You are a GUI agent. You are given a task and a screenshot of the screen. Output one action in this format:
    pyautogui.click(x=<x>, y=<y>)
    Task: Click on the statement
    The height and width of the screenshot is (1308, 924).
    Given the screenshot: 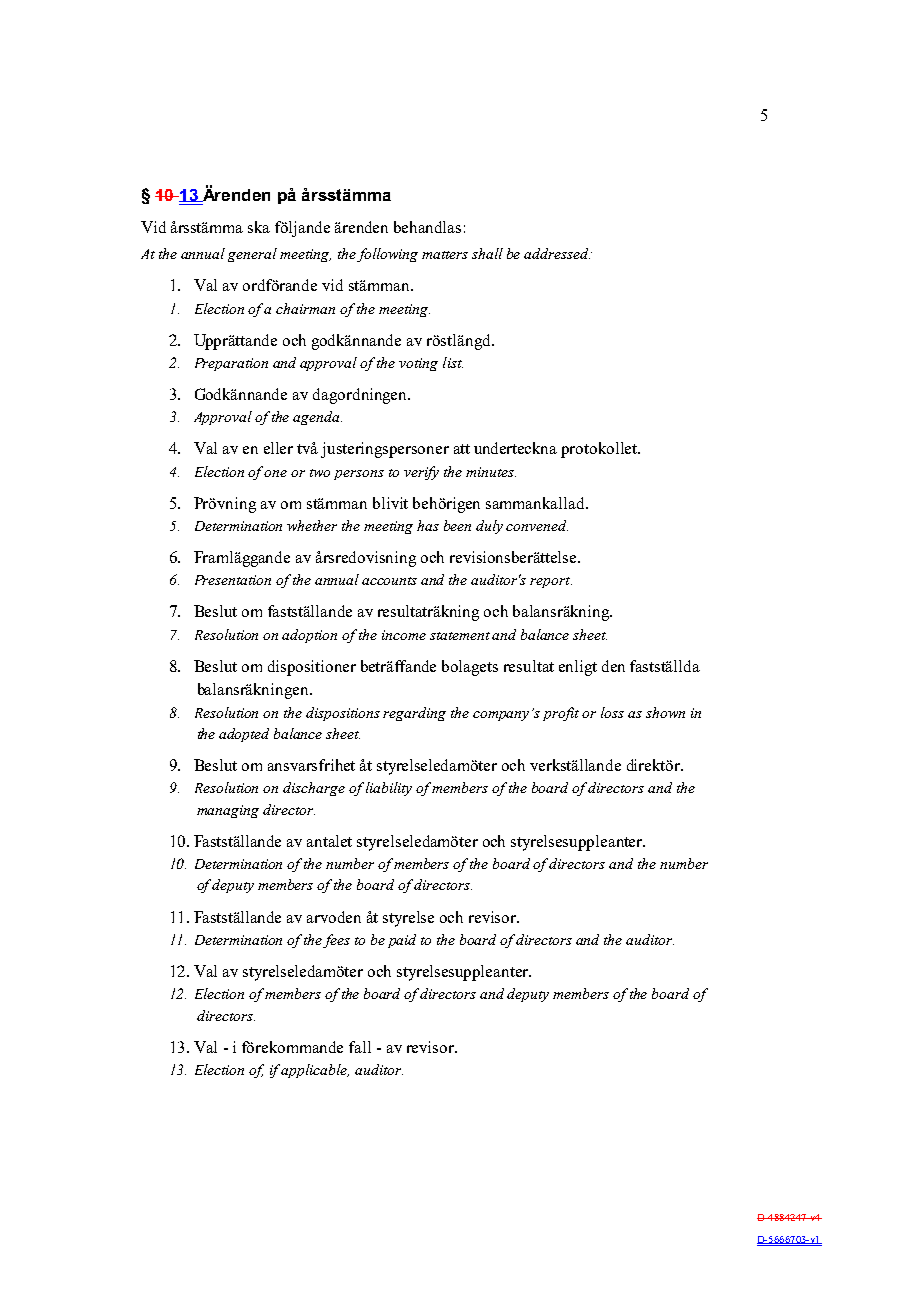 What is the action you would take?
    pyautogui.click(x=460, y=636)
